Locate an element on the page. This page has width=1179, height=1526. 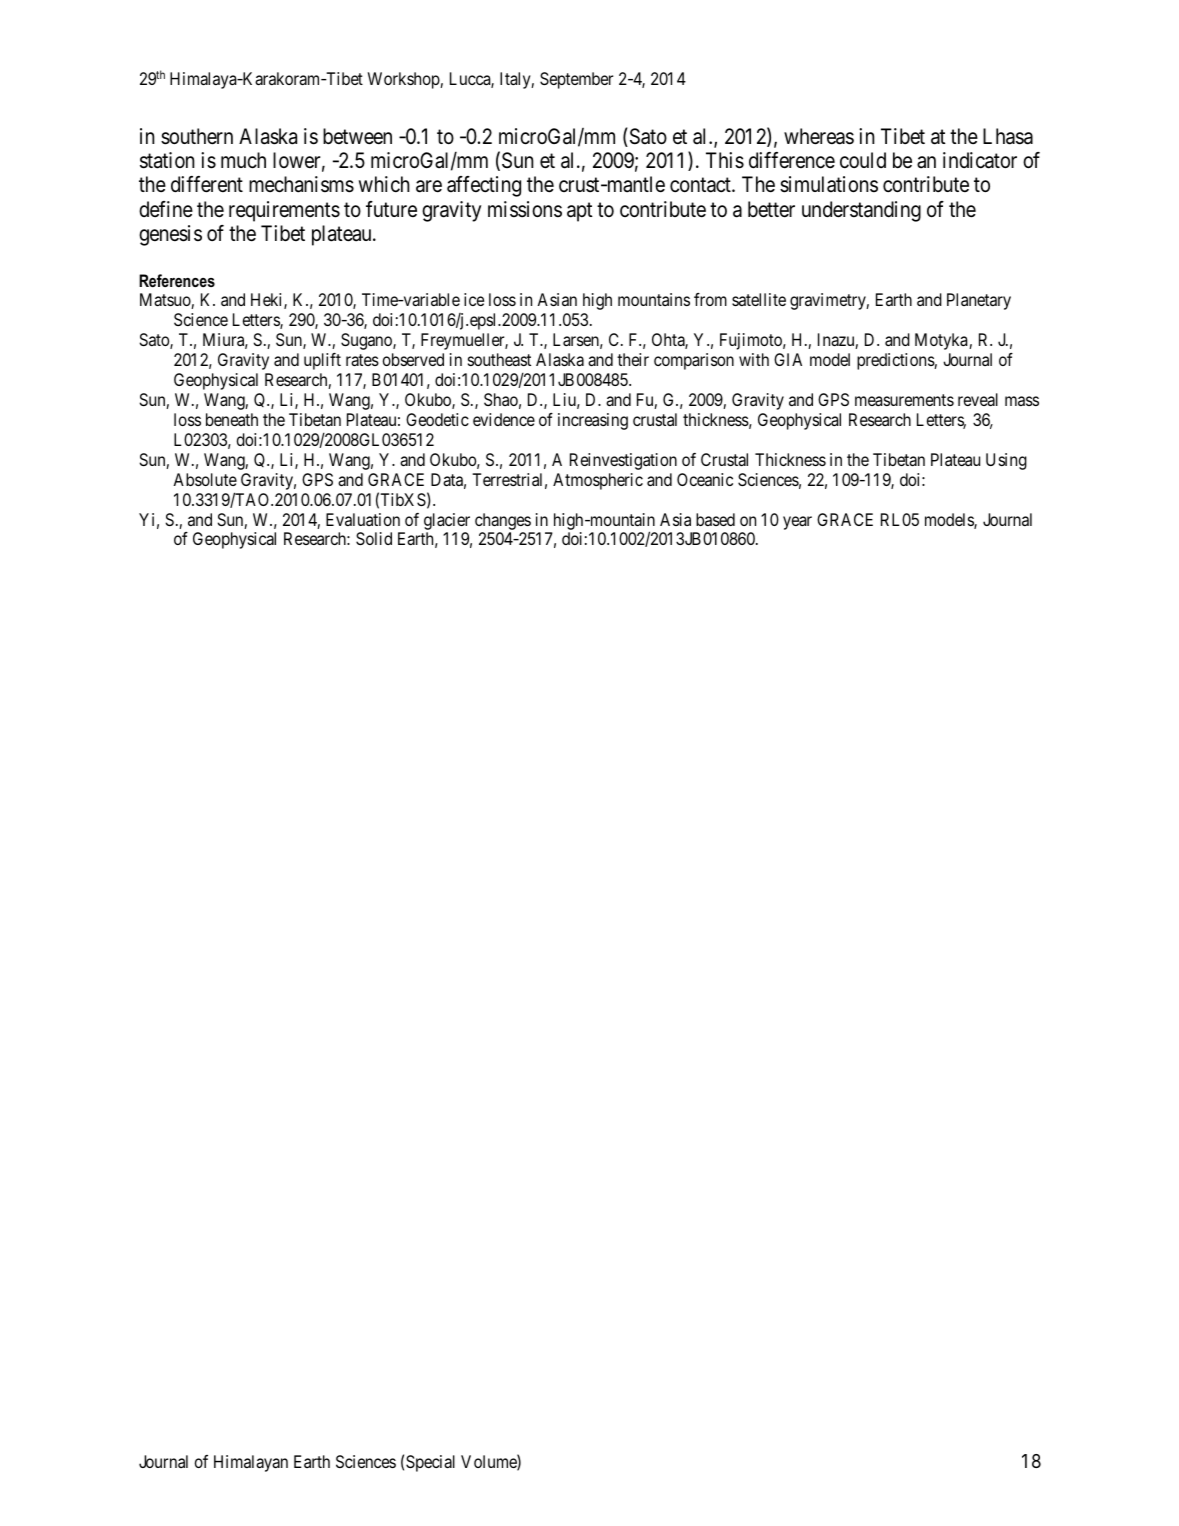
could is located at coordinates (863, 160).
